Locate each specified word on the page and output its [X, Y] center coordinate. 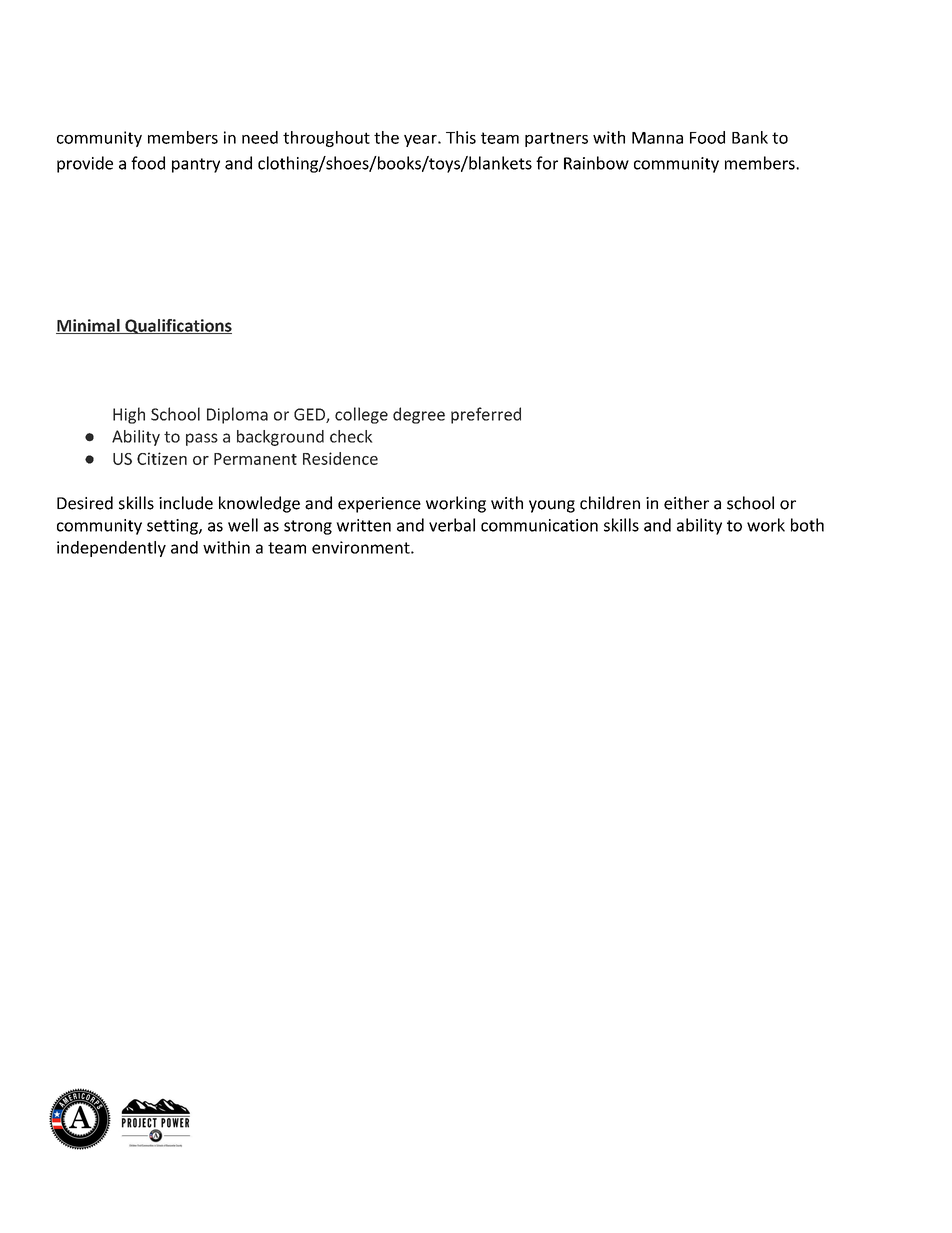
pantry [196, 165]
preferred [486, 415]
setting [173, 527]
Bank [750, 137]
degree [419, 415]
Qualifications [177, 326]
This [461, 137]
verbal [452, 525]
